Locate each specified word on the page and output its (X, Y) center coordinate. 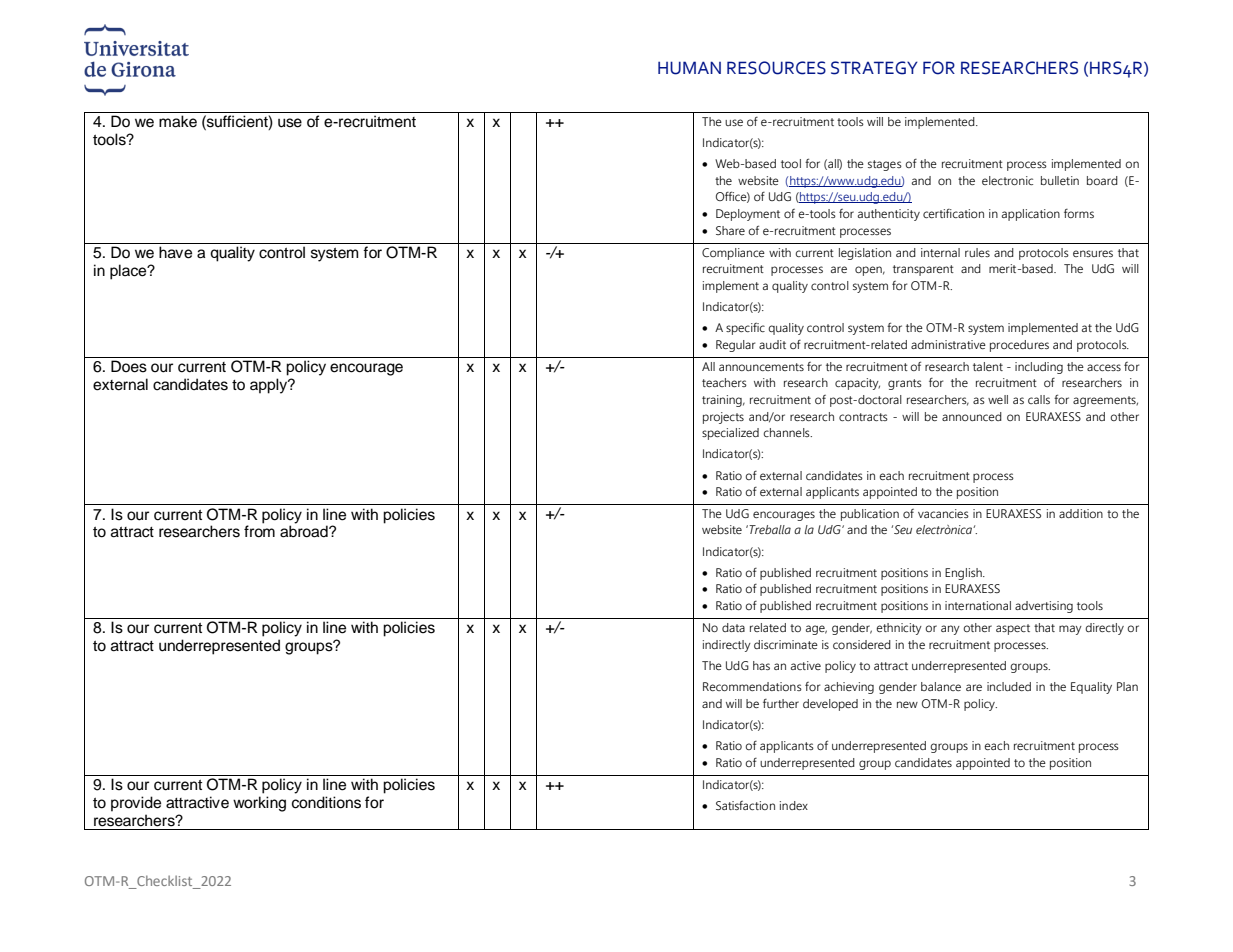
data (733, 627)
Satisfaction (745, 805)
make (178, 121)
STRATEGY (874, 68)
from (259, 531)
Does (129, 366)
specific (745, 329)
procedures (1019, 346)
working (259, 804)
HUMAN (689, 68)
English (964, 574)
